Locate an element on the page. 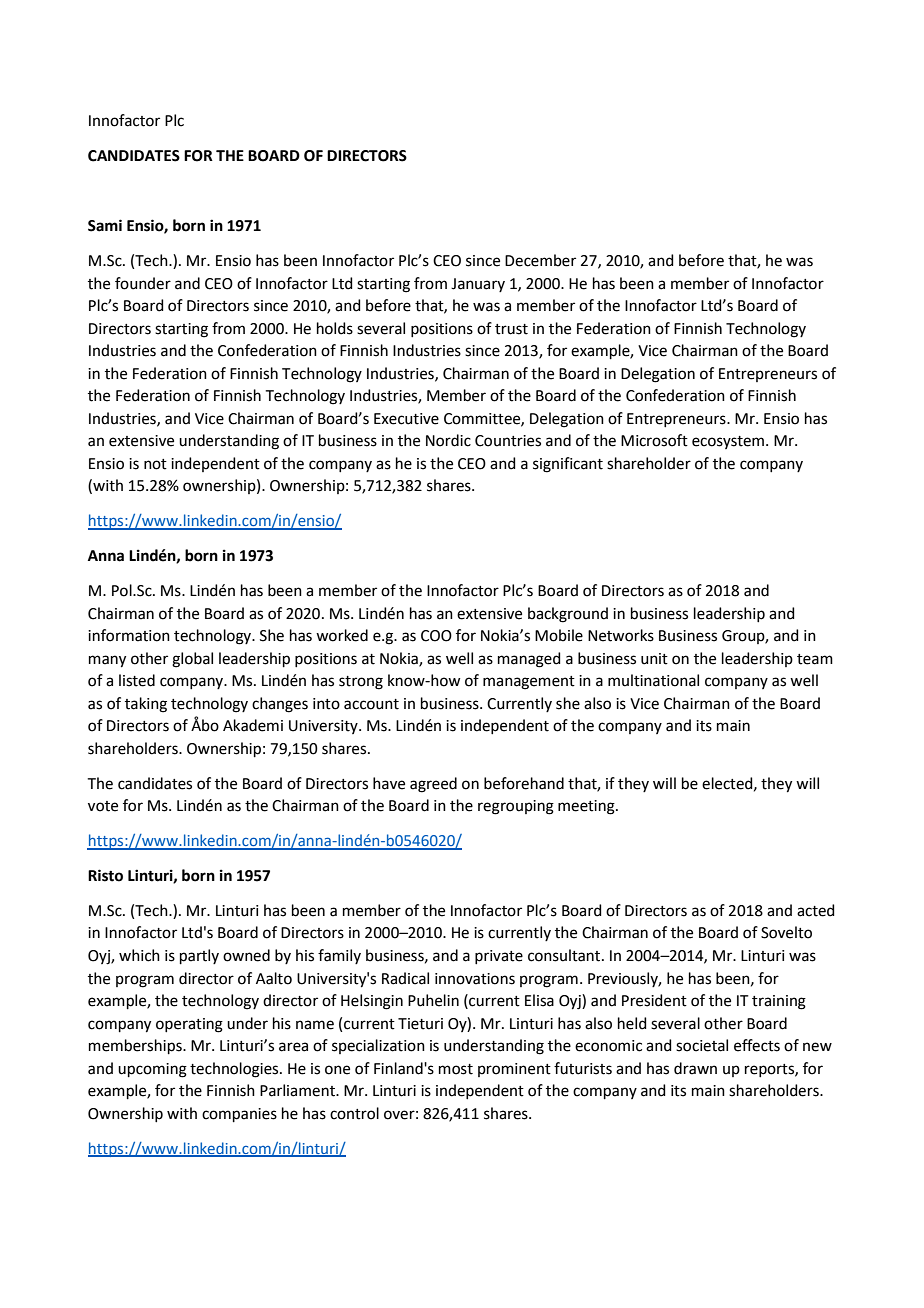 This page has height=1308, width=924. acted is located at coordinates (816, 910).
